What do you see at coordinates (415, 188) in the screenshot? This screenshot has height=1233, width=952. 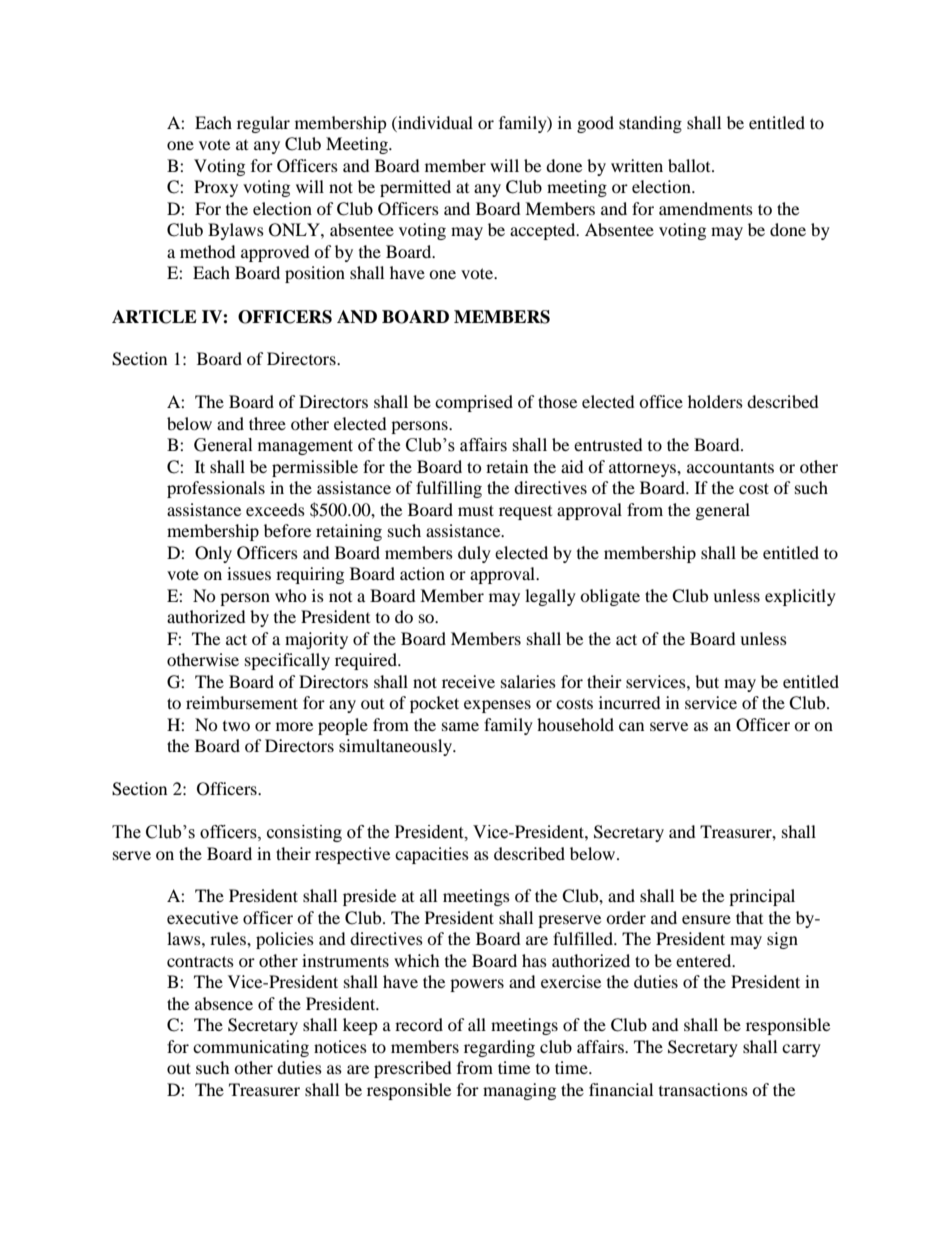 I see `permitted` at bounding box center [415, 188].
